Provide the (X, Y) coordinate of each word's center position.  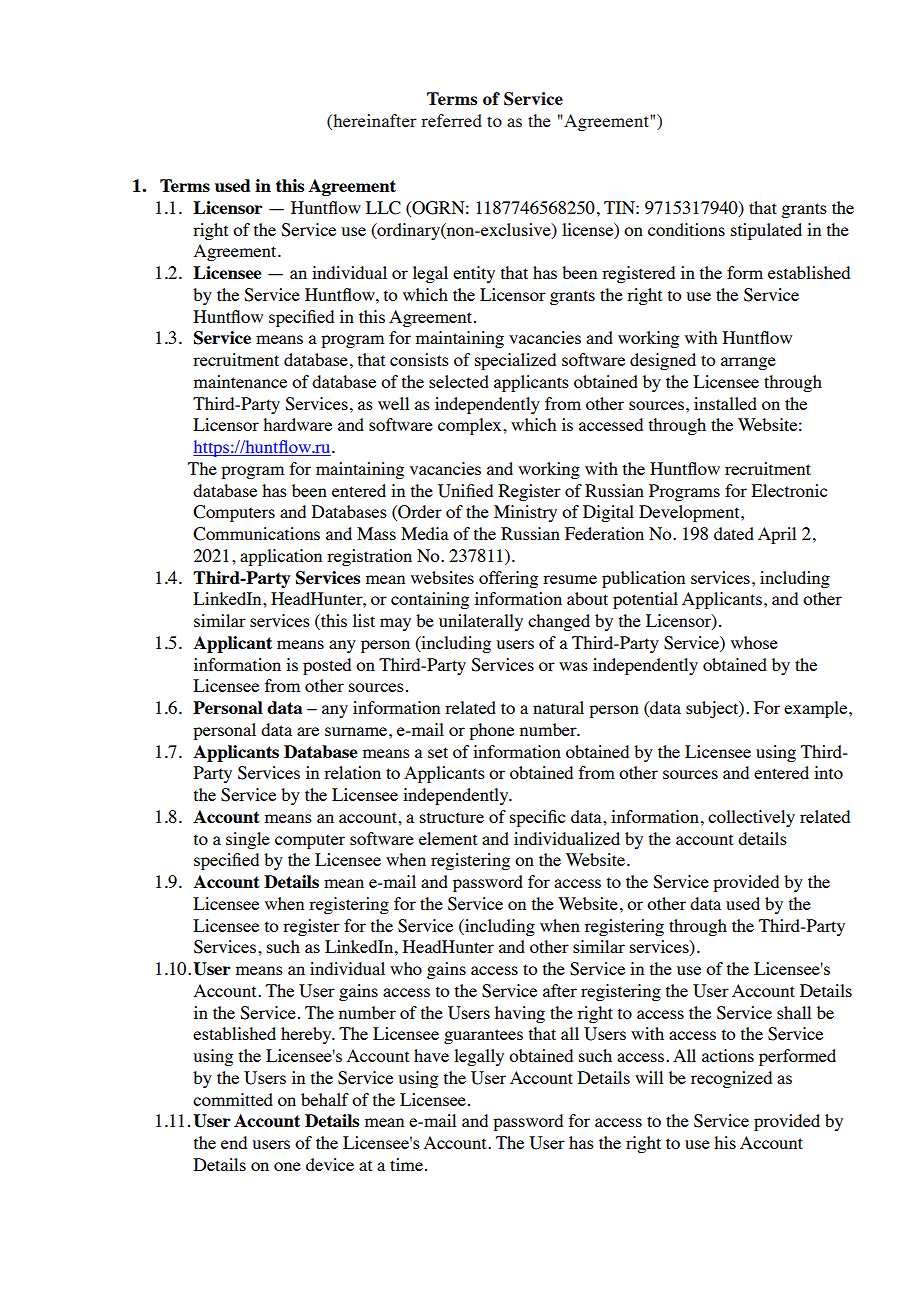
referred (451, 120)
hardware (297, 424)
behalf (325, 1099)
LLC (383, 208)
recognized (731, 1079)
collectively (751, 818)
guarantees (483, 1036)
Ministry (525, 513)
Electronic (789, 490)
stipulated (766, 231)
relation (352, 772)
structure (452, 817)
